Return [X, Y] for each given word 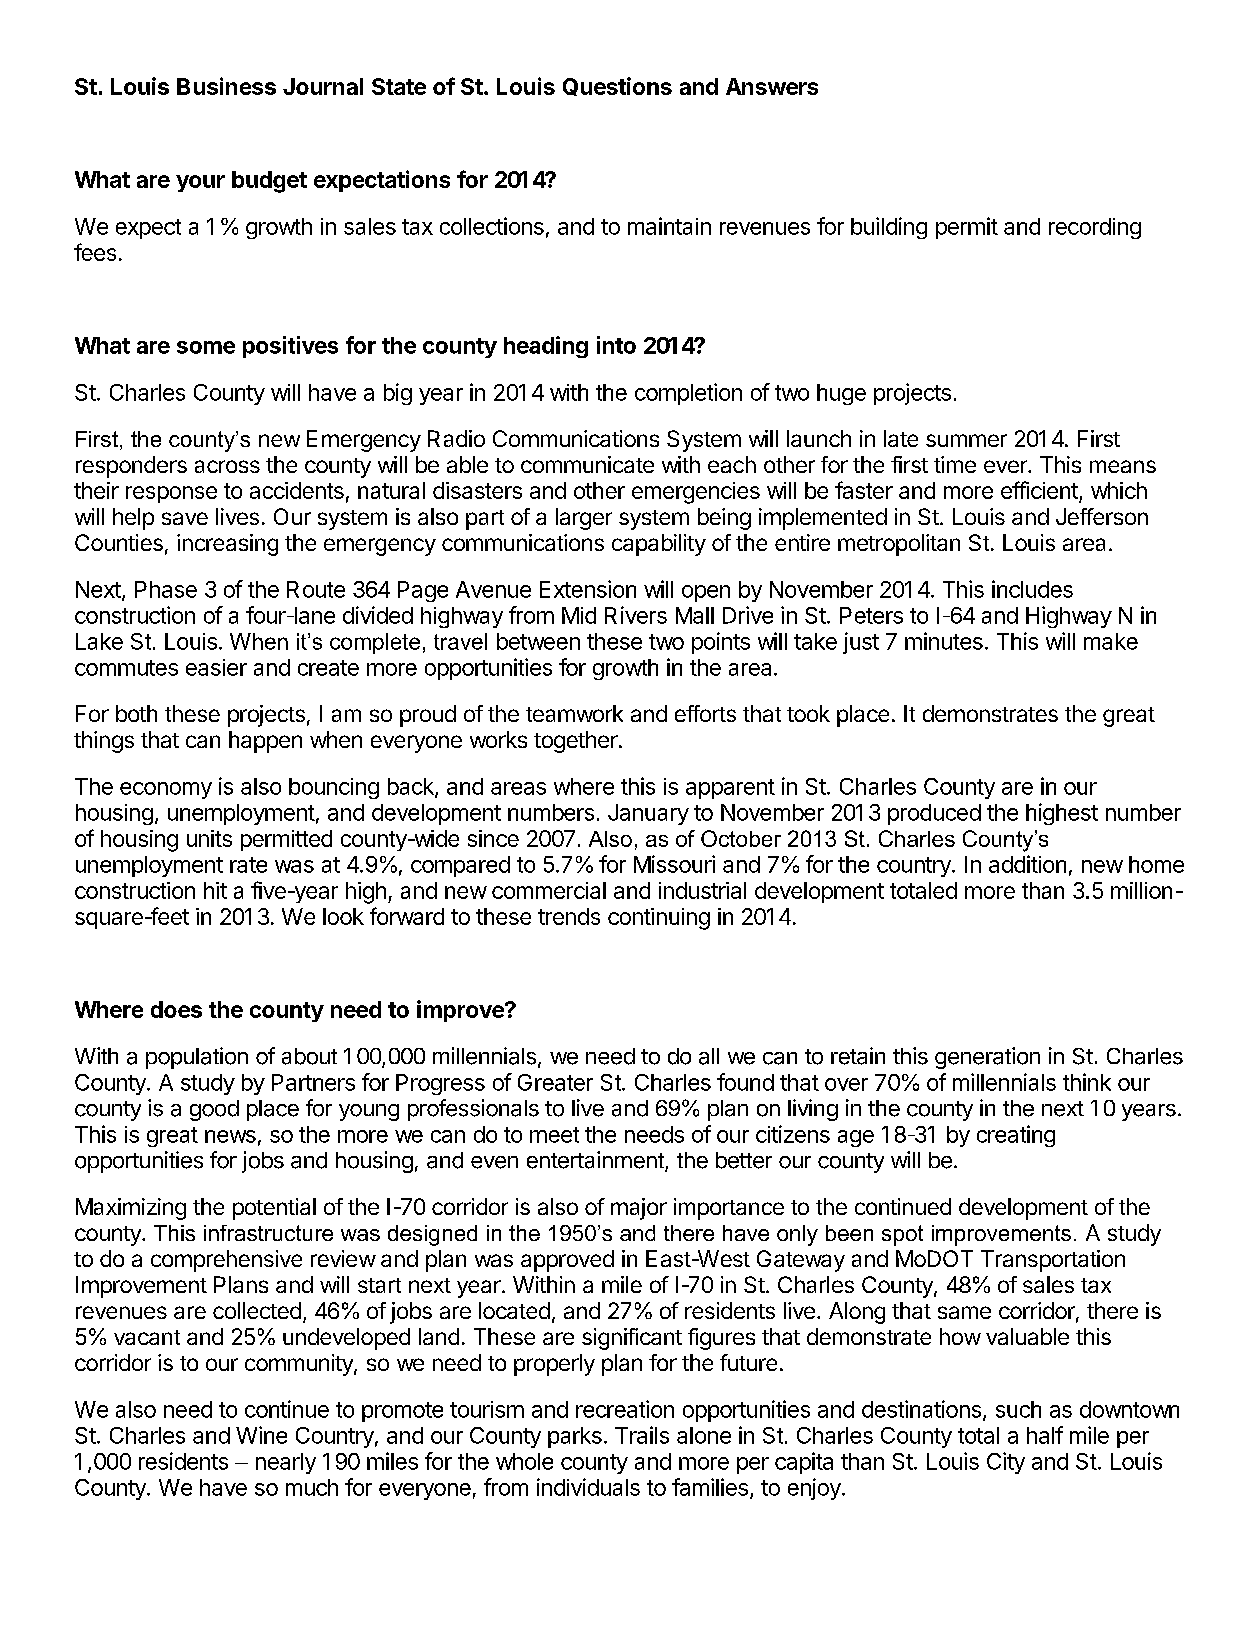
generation [987, 1058]
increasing [227, 545]
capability [659, 545]
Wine [261, 1435]
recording [1095, 228]
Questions [617, 86]
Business [226, 86]
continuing [659, 919]
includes [1032, 589]
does [176, 1009]
